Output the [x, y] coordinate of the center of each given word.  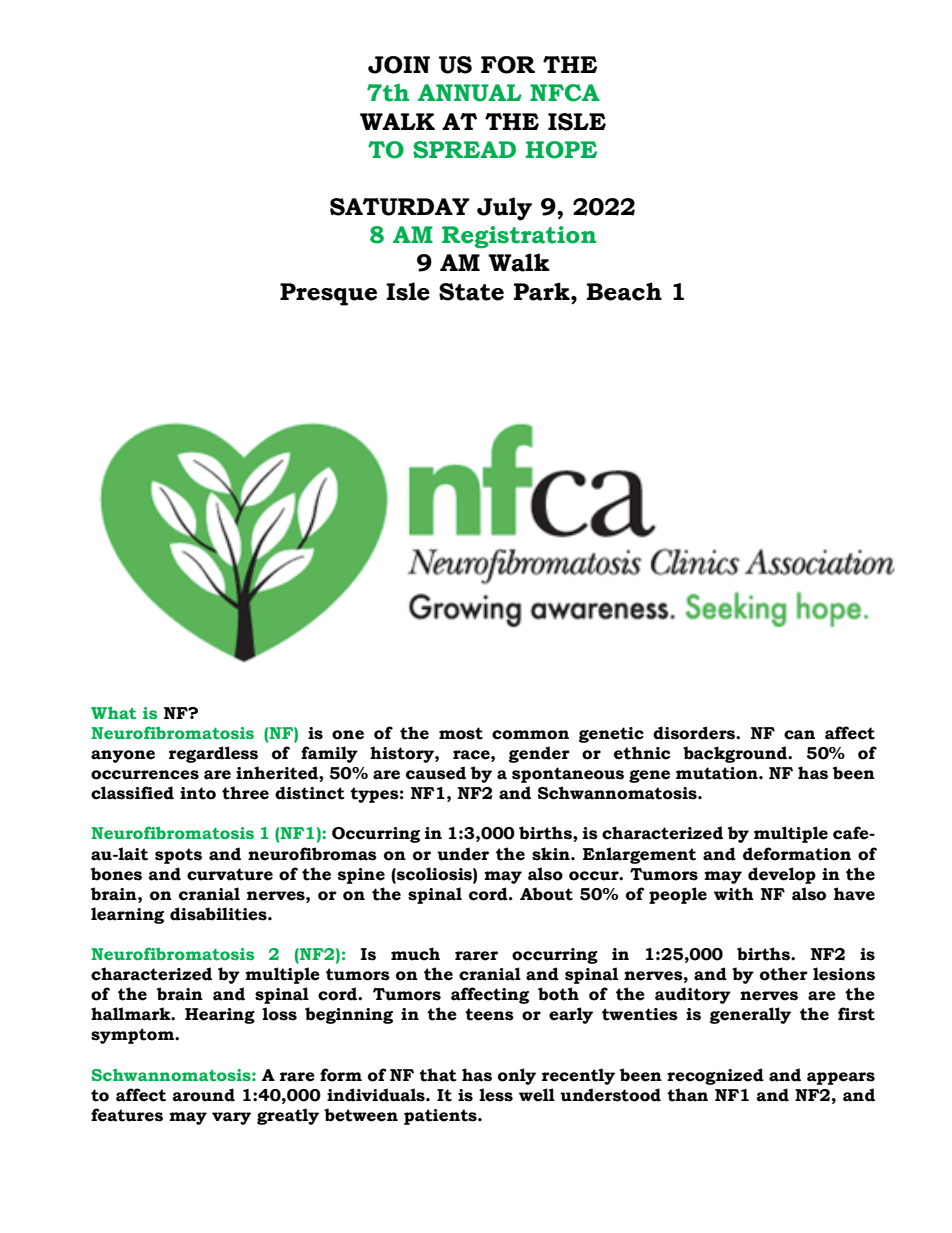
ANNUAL [470, 93]
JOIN [399, 65]
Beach [624, 291]
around [204, 1095]
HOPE [561, 150]
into [198, 793]
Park [543, 291]
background [736, 754]
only [517, 1076]
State [471, 292]
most [461, 733]
